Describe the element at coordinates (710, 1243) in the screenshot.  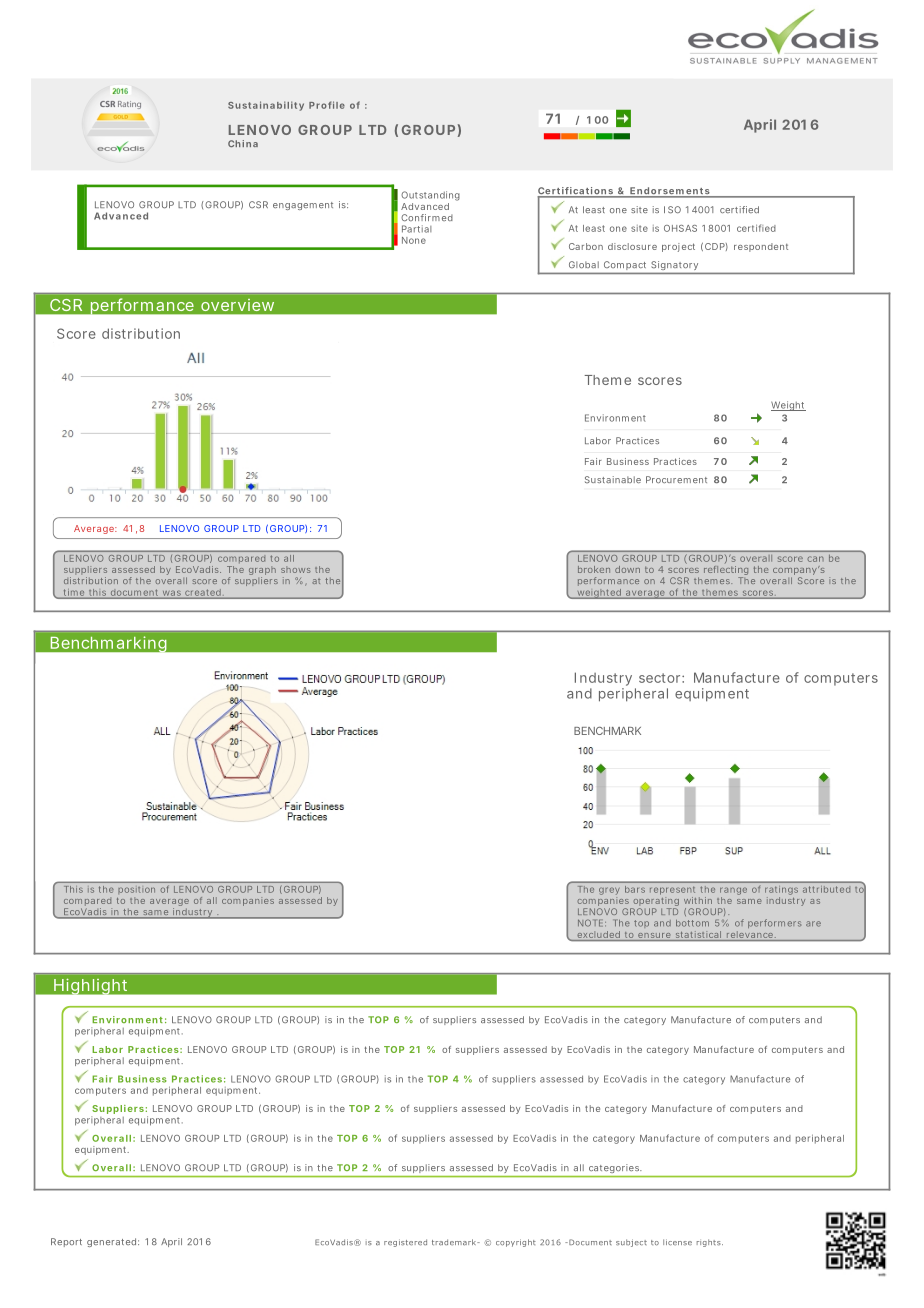
I see `rights` at that location.
